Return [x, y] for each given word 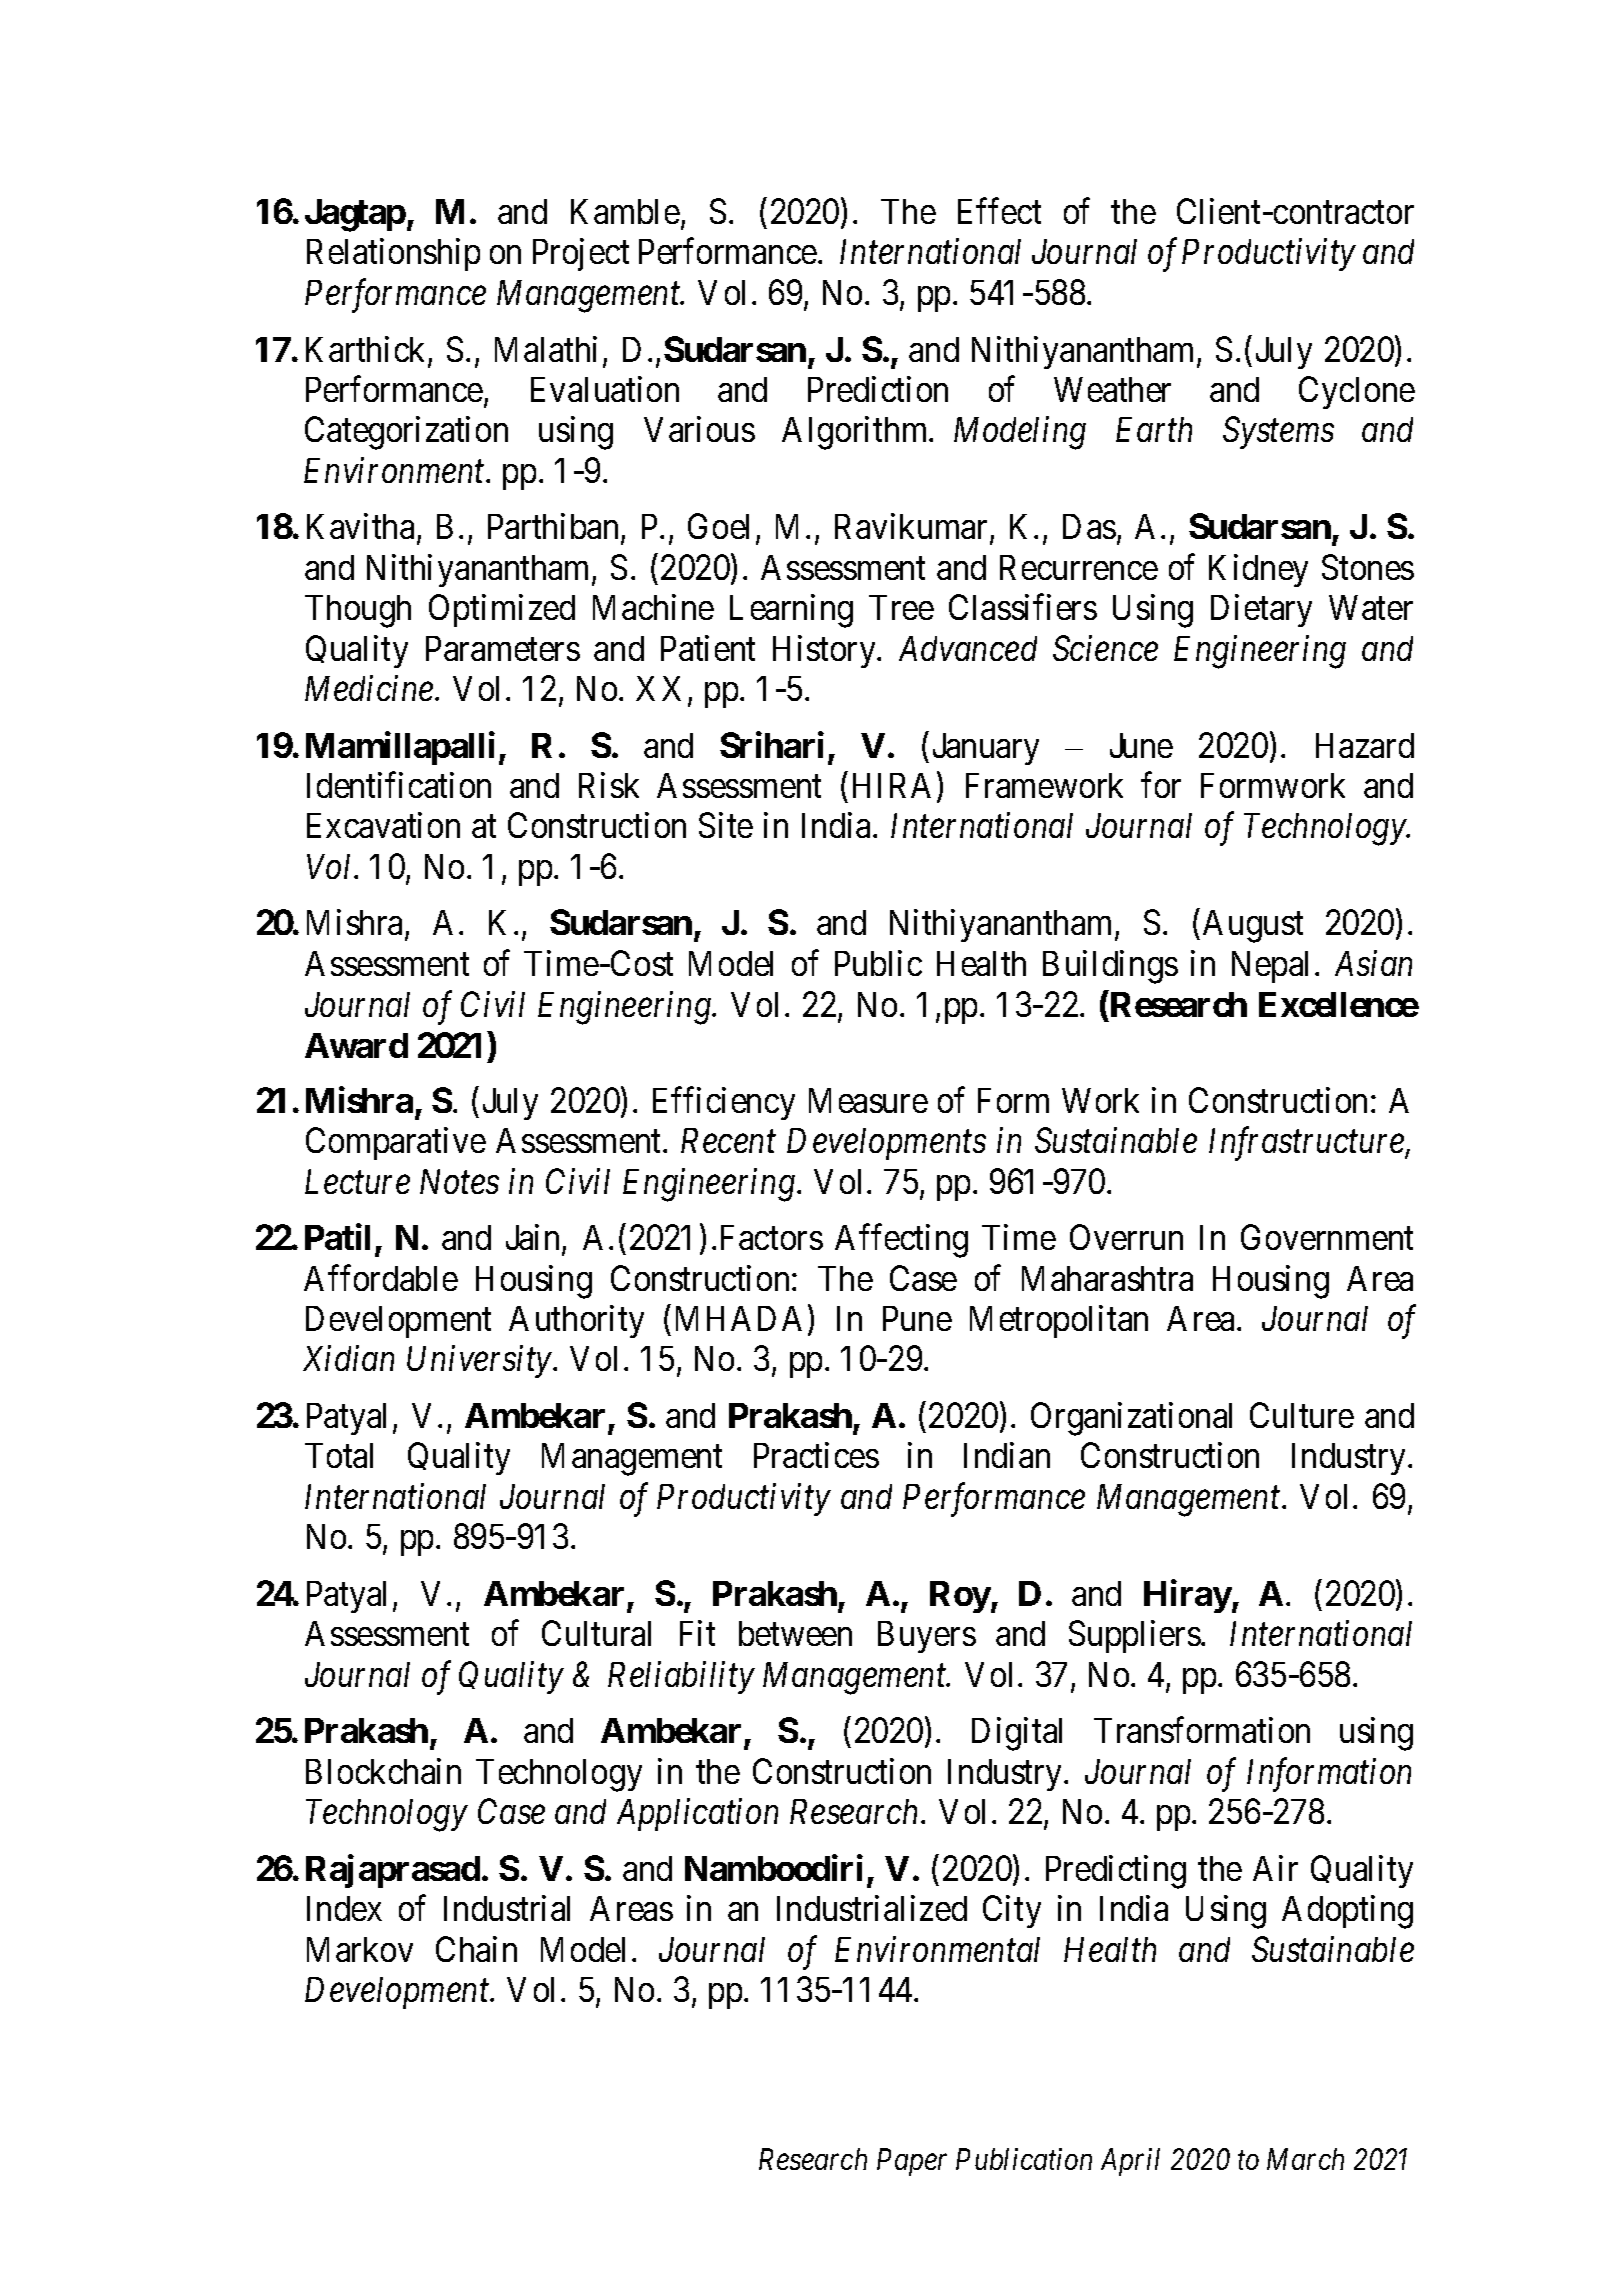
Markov [360, 1949]
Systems [1278, 433]
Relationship [393, 255]
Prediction [878, 389]
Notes [459, 1181]
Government [1327, 1237]
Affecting [901, 1241]
